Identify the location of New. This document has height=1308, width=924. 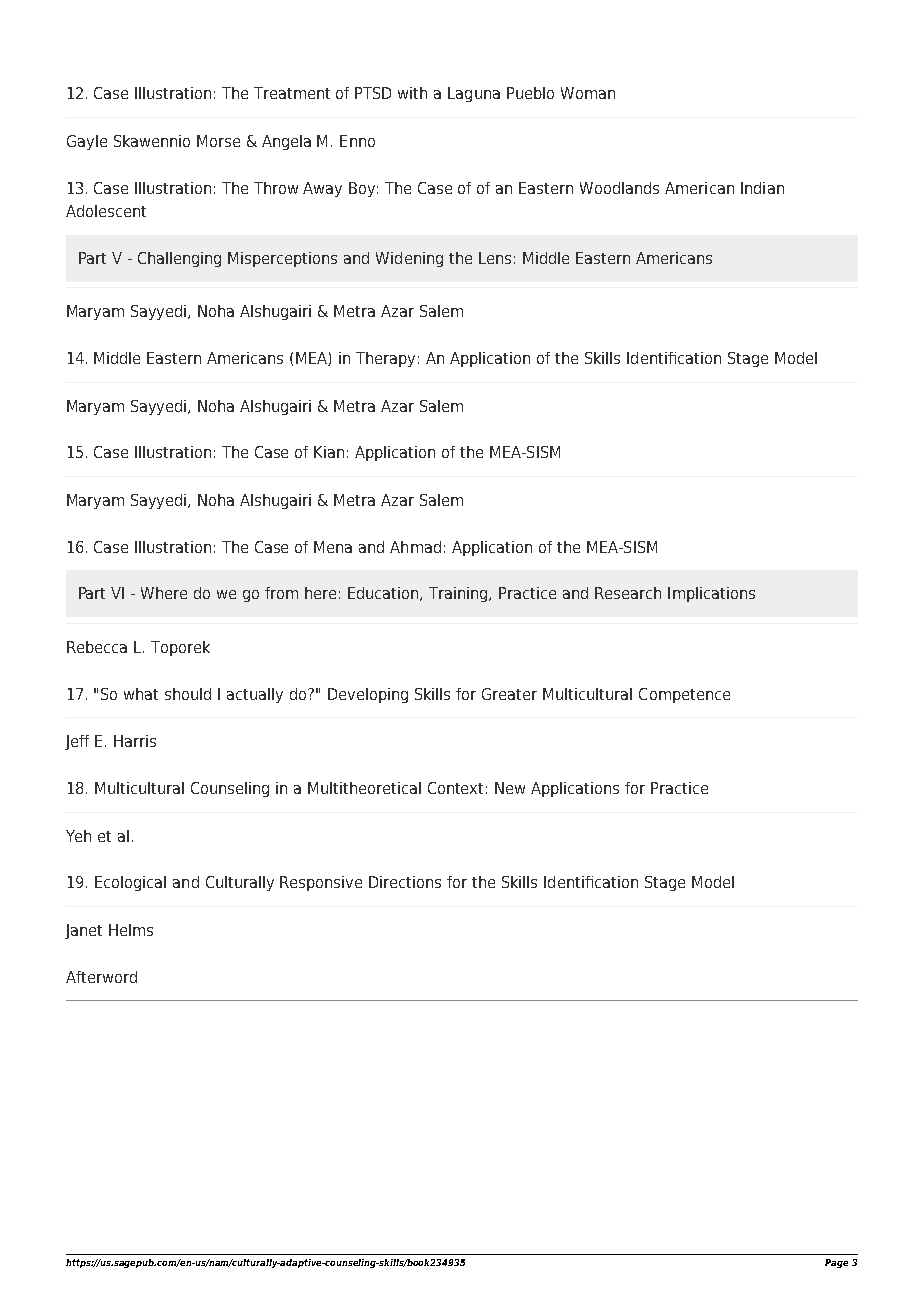
(510, 788).
